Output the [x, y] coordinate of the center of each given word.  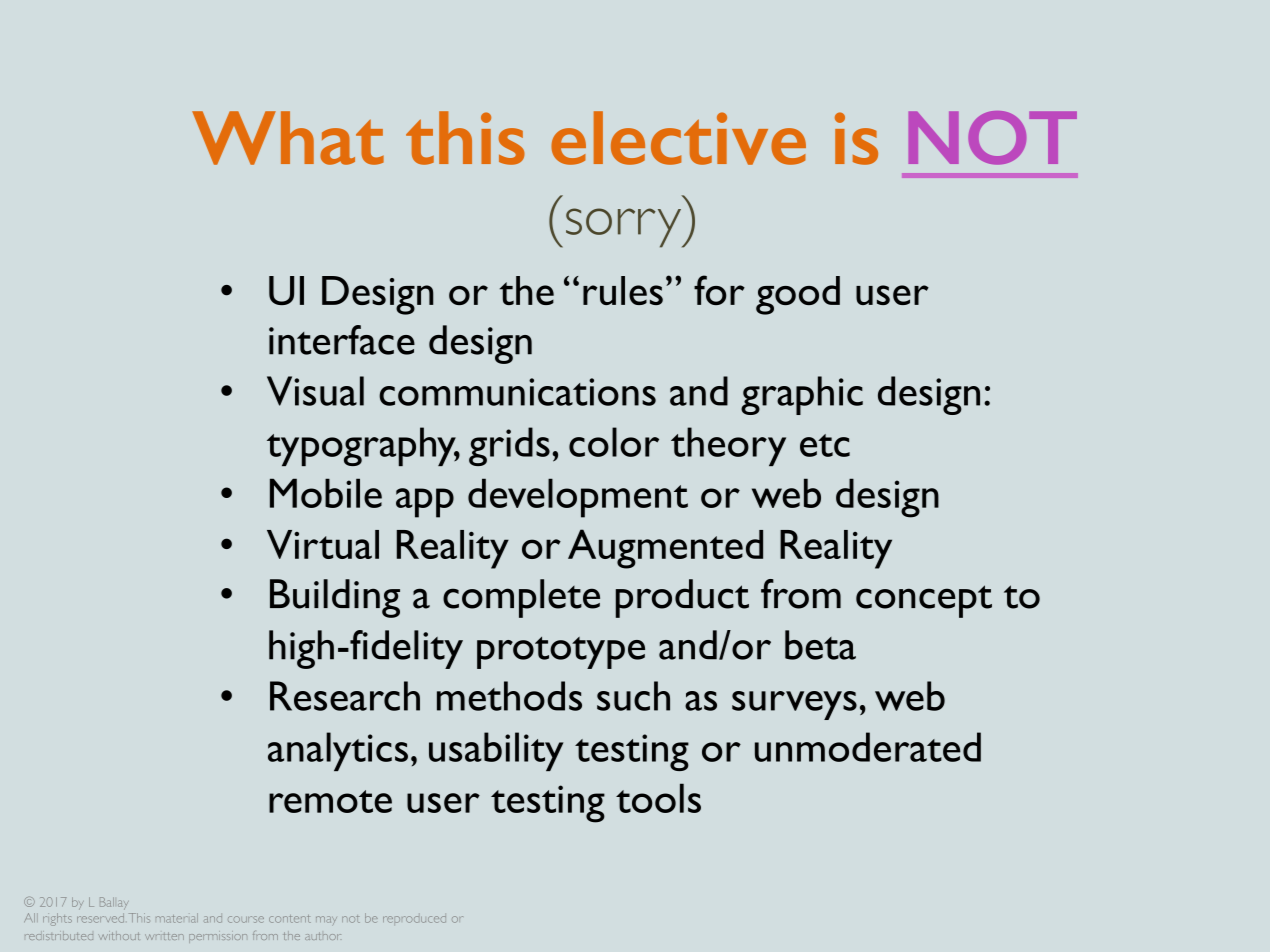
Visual [315, 391]
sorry [625, 228]
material [177, 918]
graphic [802, 395]
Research [345, 696]
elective [678, 138]
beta [820, 645]
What [288, 138]
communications [517, 392]
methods [509, 696]
